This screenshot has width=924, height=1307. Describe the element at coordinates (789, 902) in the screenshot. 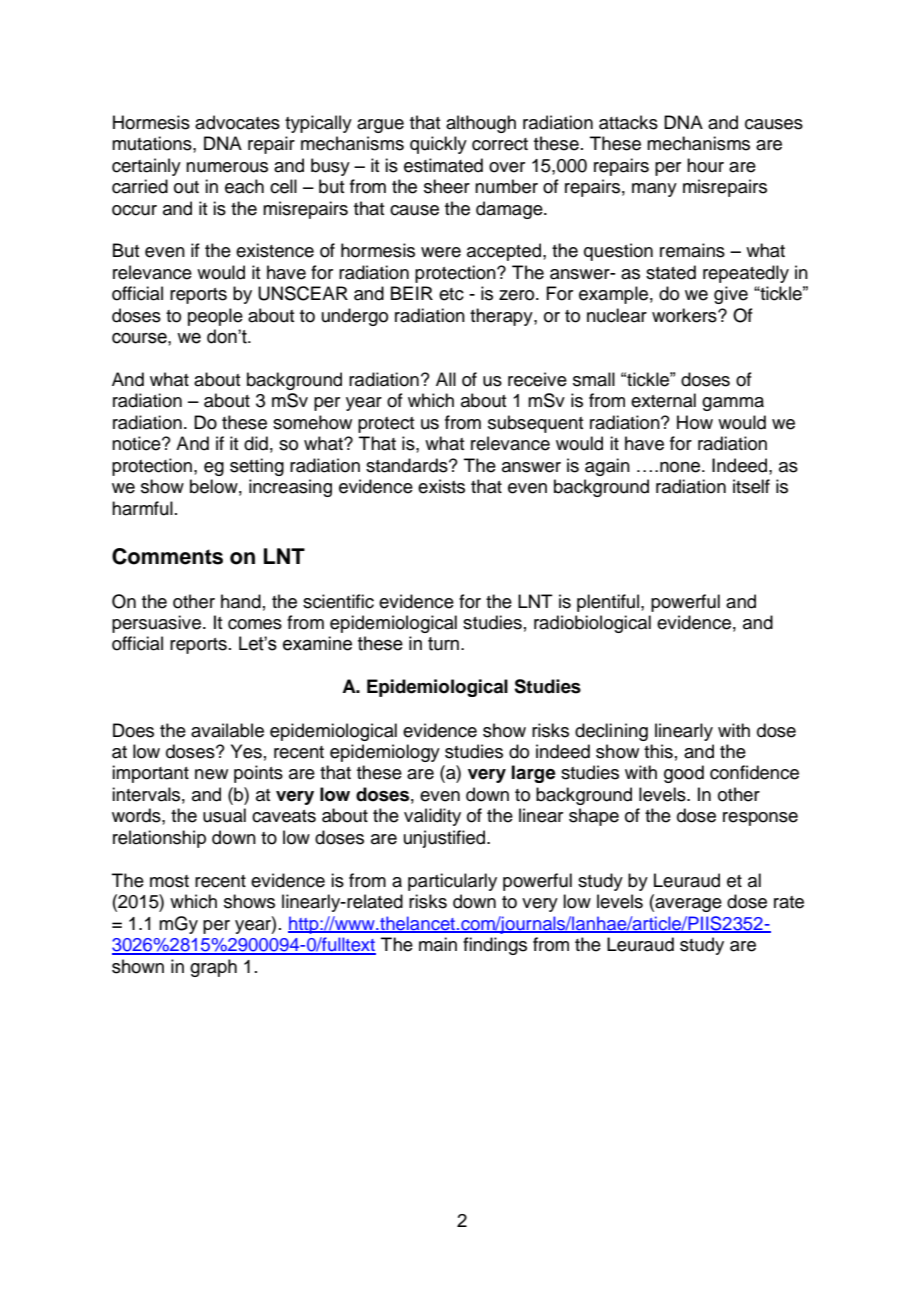

I see `rate` at that location.
